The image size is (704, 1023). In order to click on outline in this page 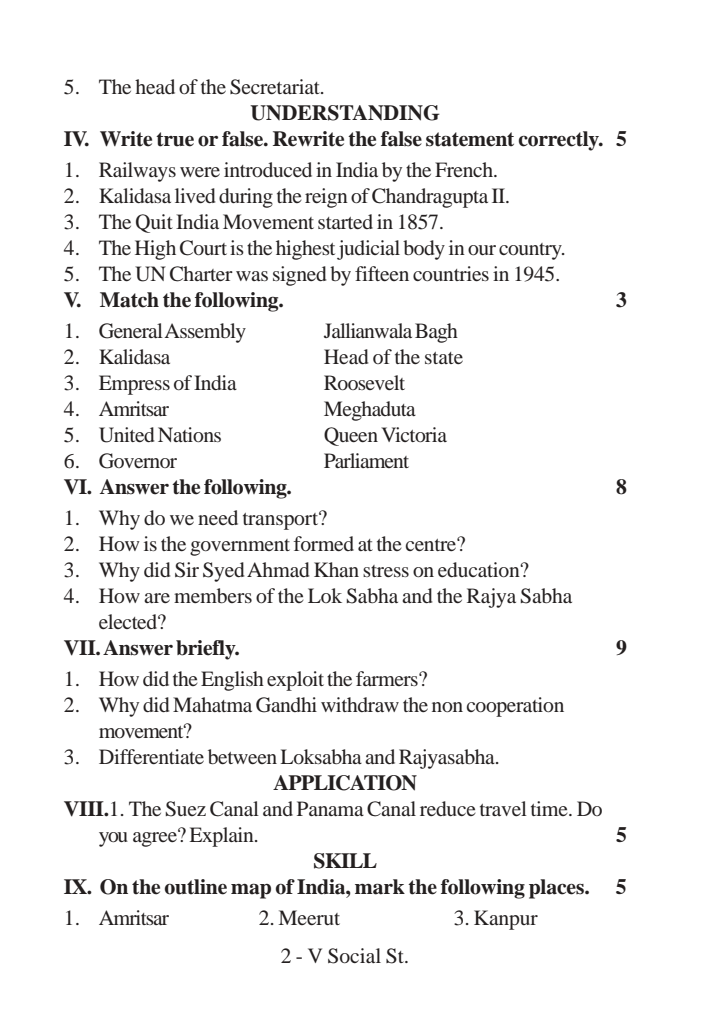, I will do `click(196, 887)`.
